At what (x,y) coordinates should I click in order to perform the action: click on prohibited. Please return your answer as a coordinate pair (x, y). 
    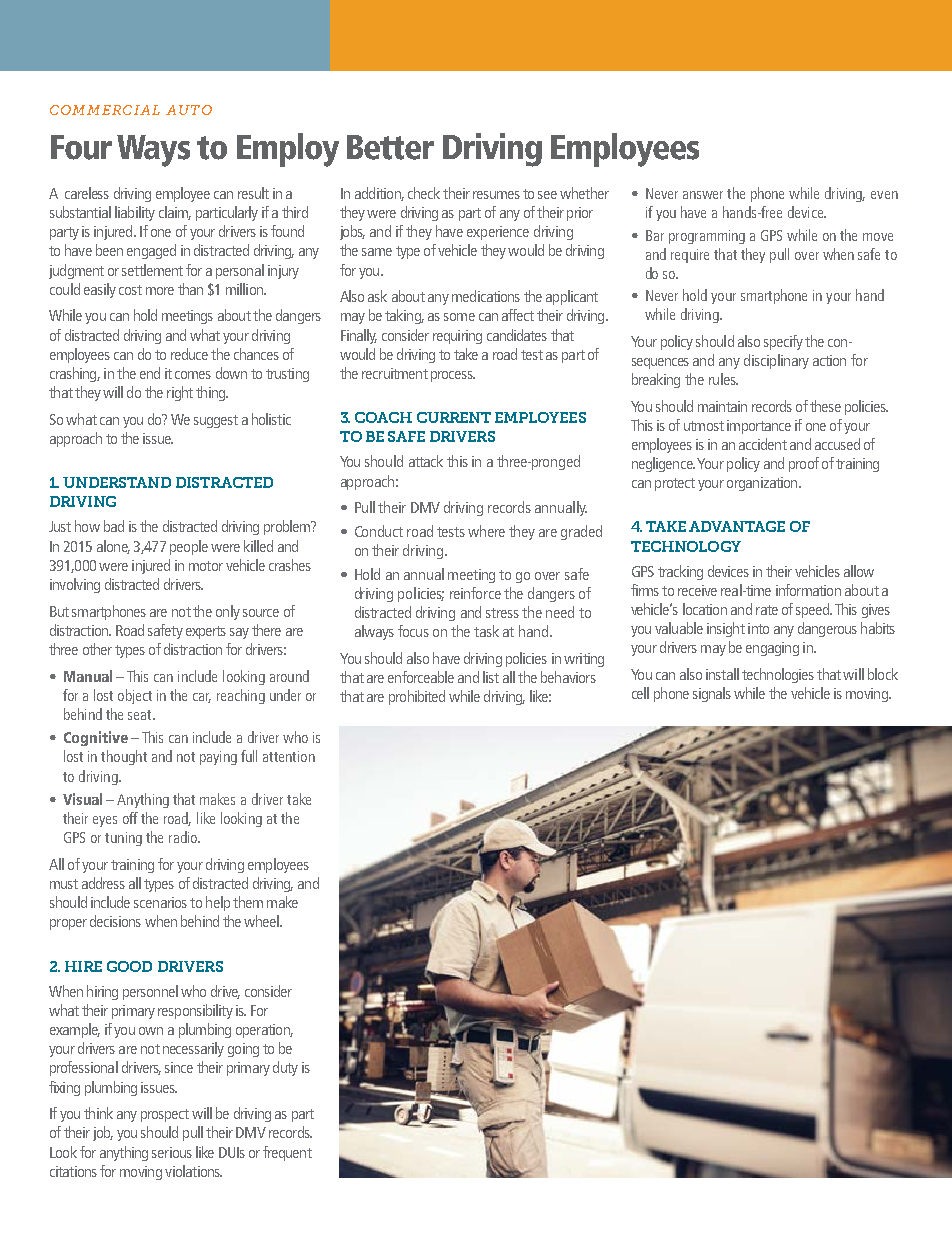
    Looking at the image, I should click on (417, 697).
